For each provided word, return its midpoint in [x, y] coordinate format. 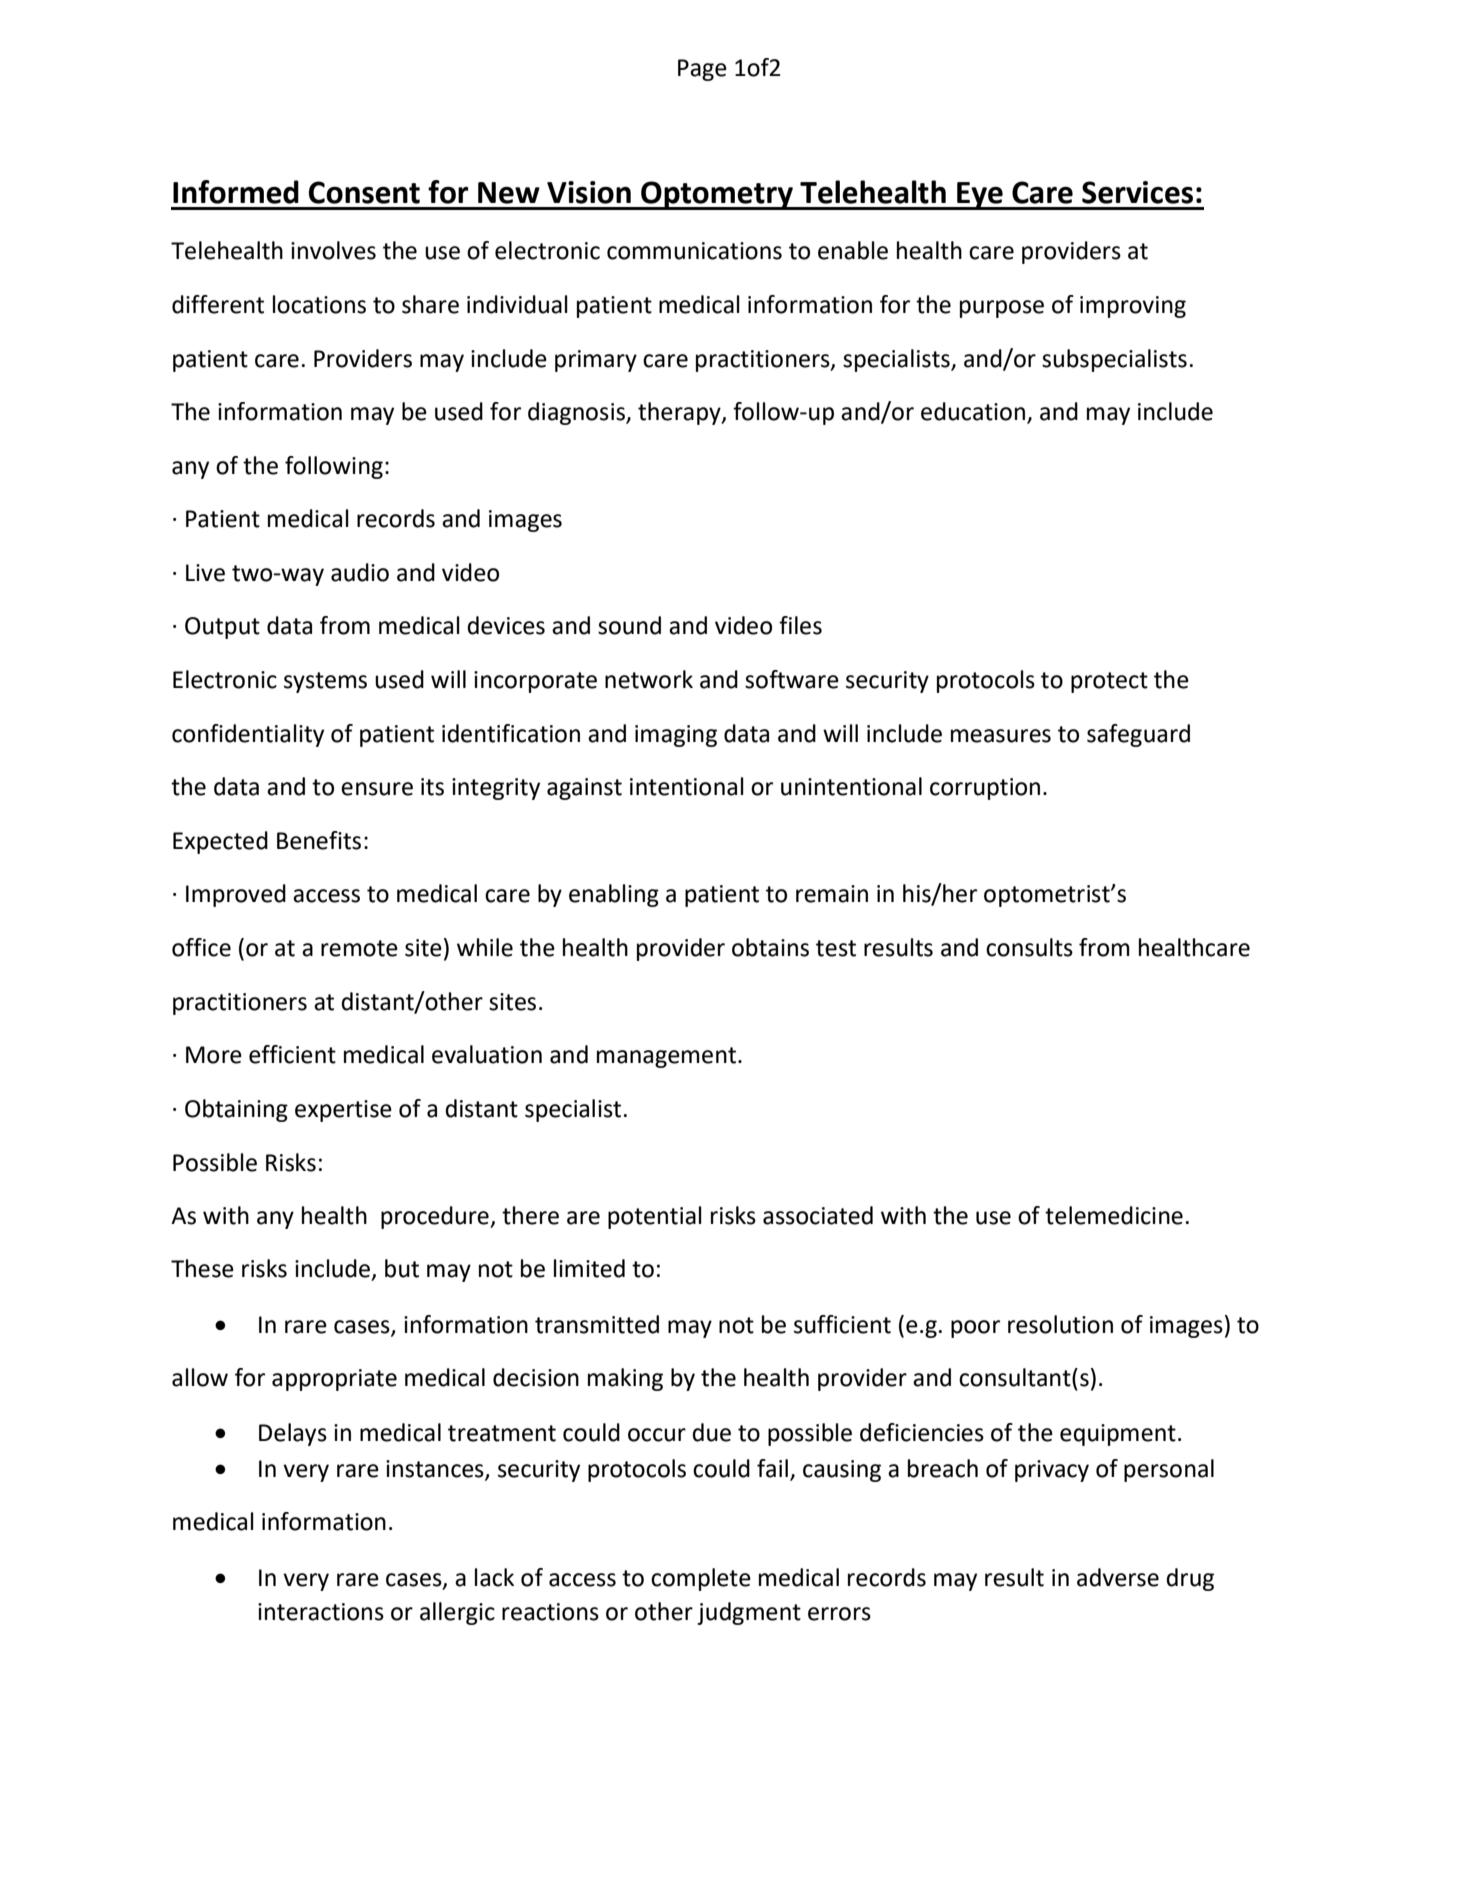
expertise [343, 1111]
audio [360, 572]
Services [1137, 192]
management [668, 1057]
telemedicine [1114, 1215]
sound [629, 625]
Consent [364, 192]
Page [702, 70]
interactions [321, 1612]
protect [1109, 682]
